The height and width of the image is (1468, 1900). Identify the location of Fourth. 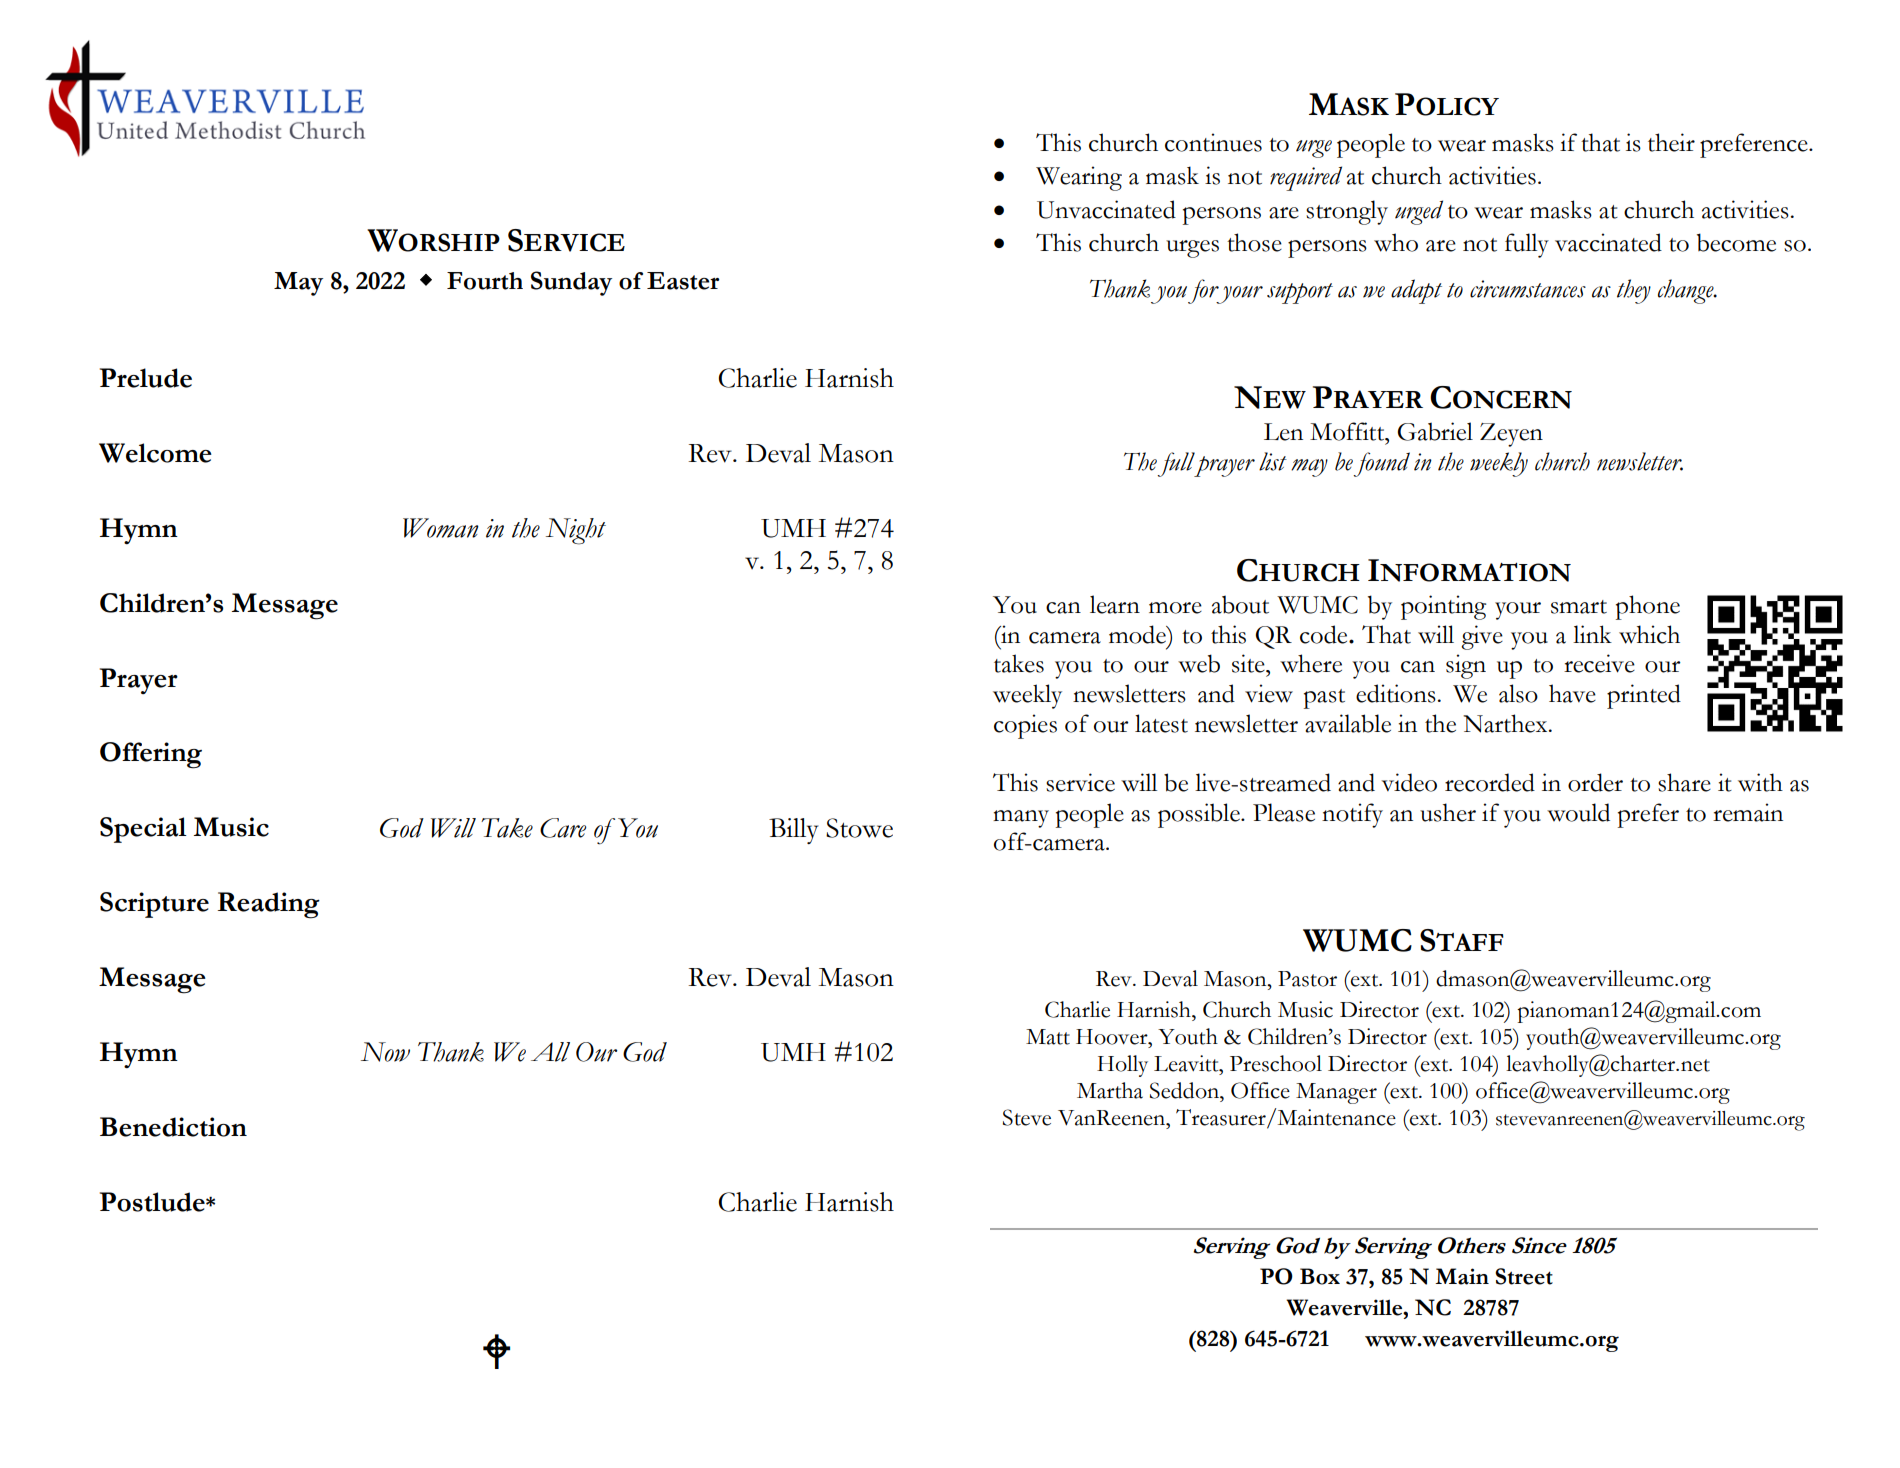
(485, 281).
